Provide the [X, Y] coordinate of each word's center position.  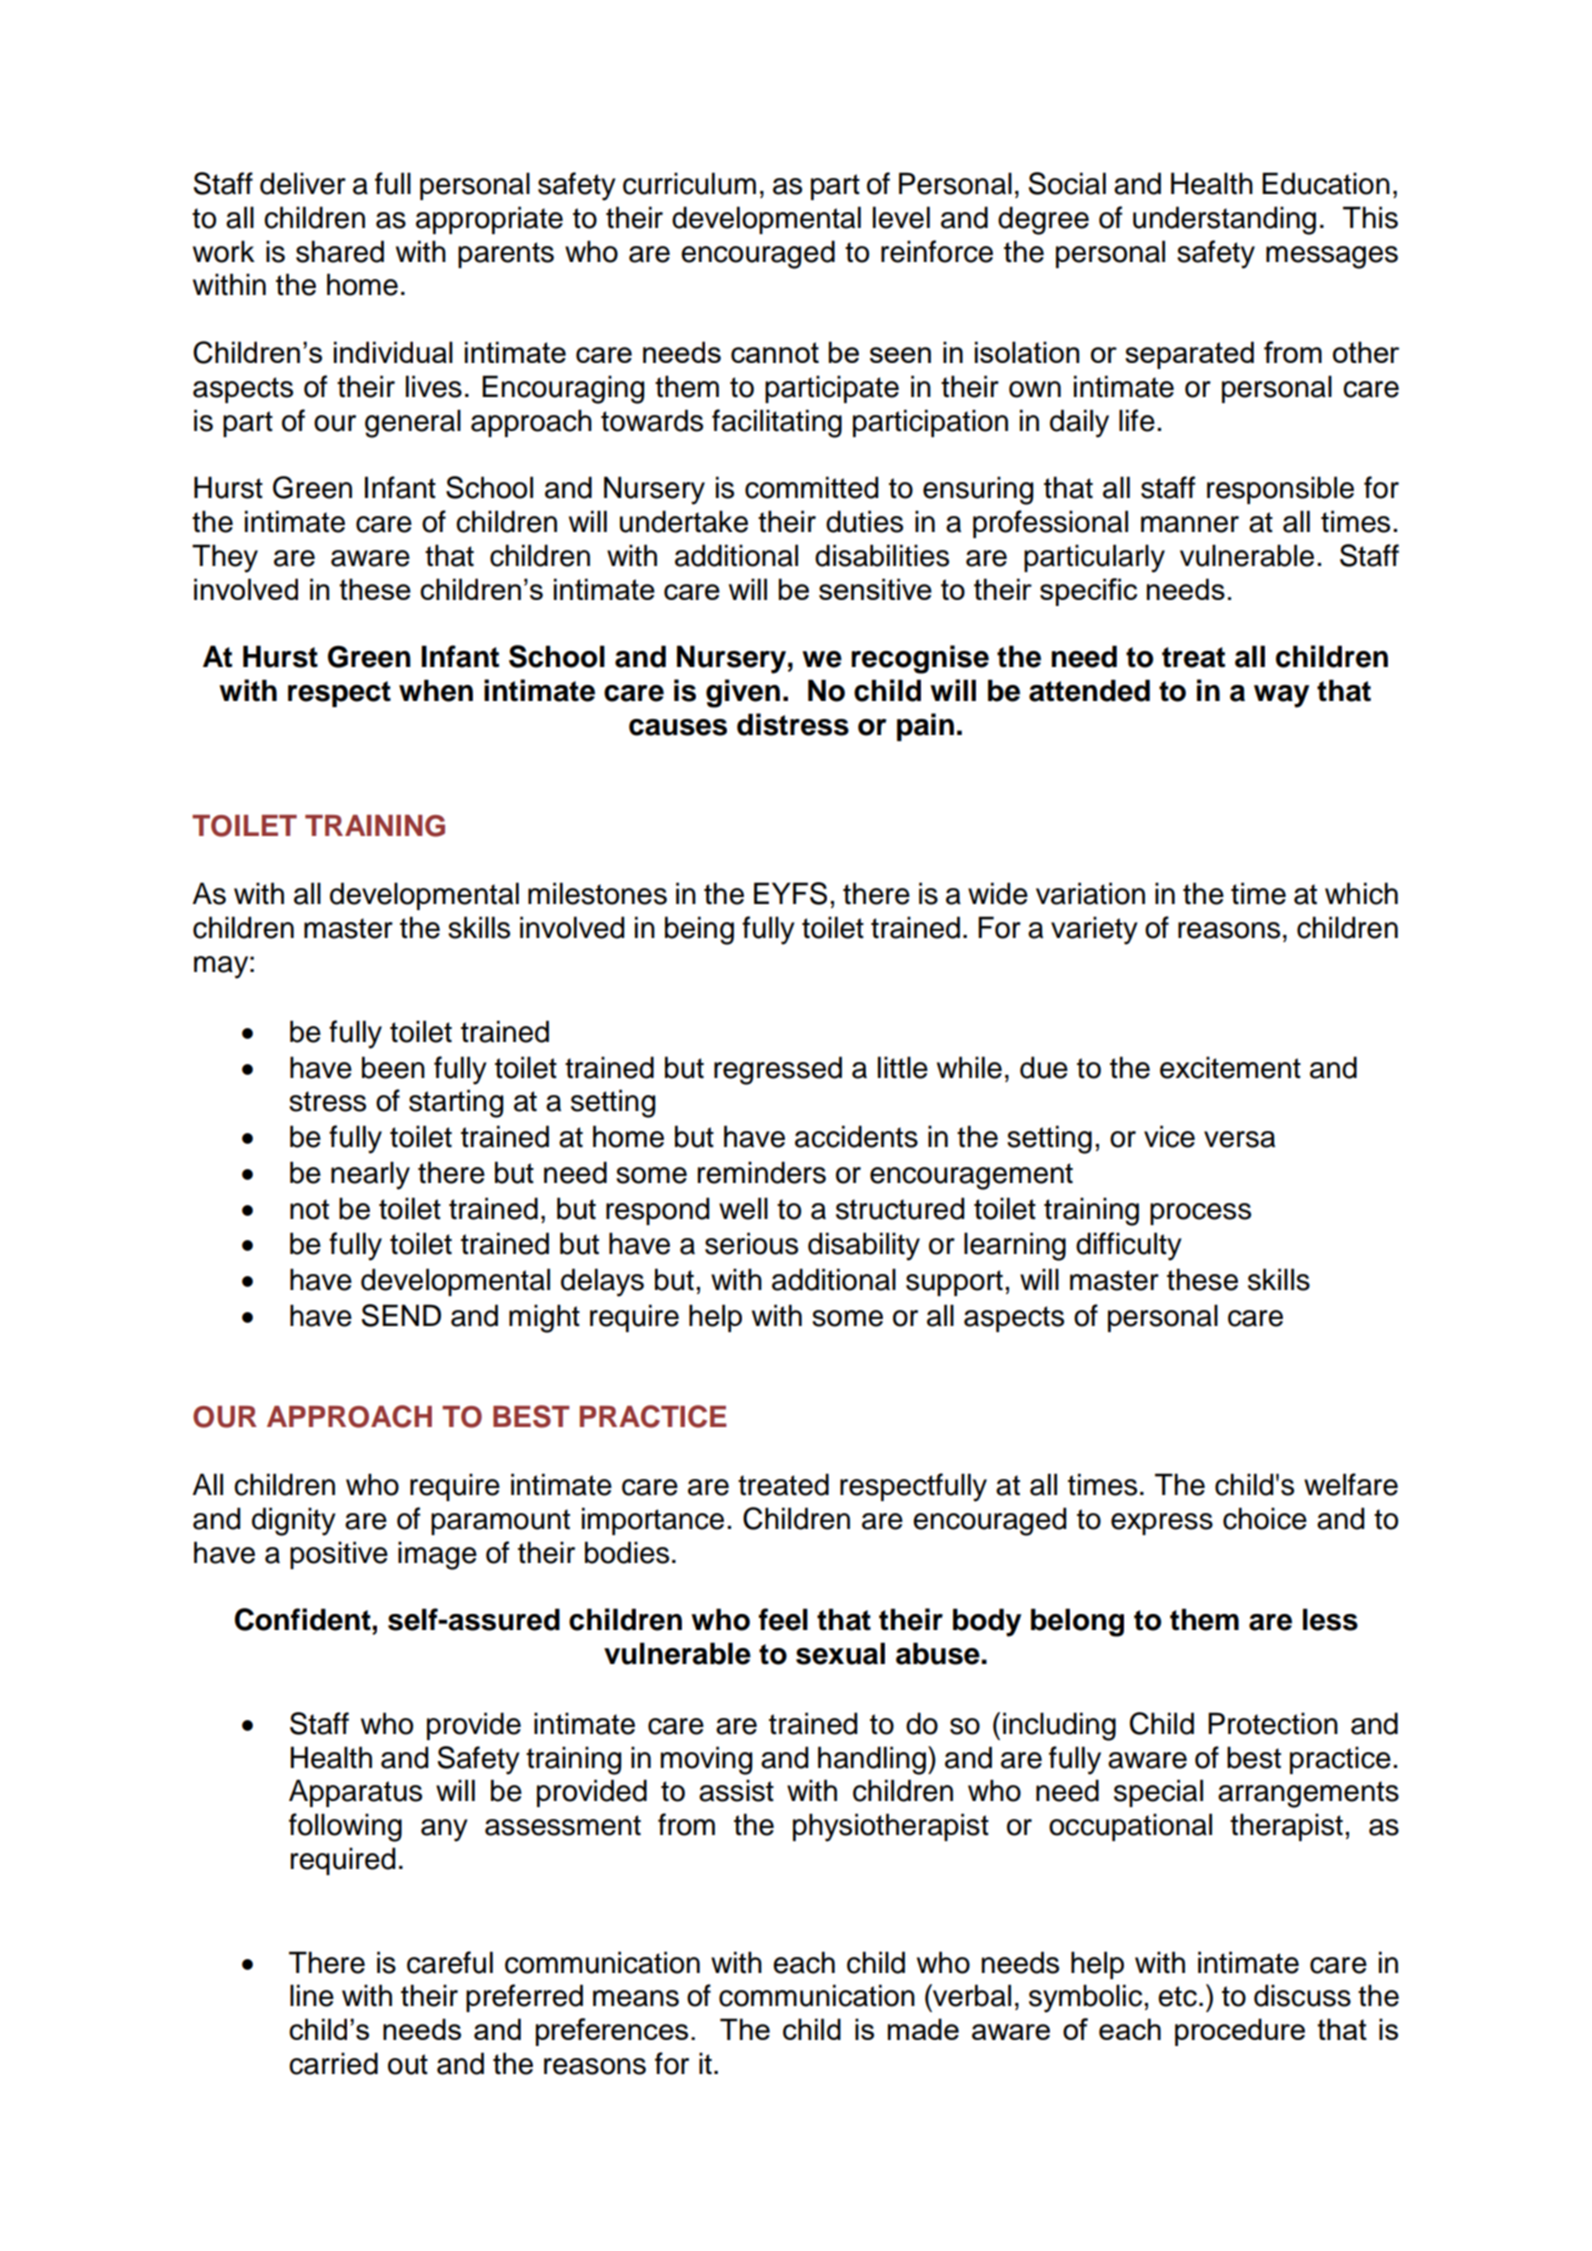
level [901, 217]
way [1281, 696]
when [436, 690]
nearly [370, 1175]
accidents [856, 1136]
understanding [1224, 220]
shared [340, 251]
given [743, 693]
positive [339, 1555]
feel [783, 1619]
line [312, 1995]
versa [1239, 1139]
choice [1265, 1518]
